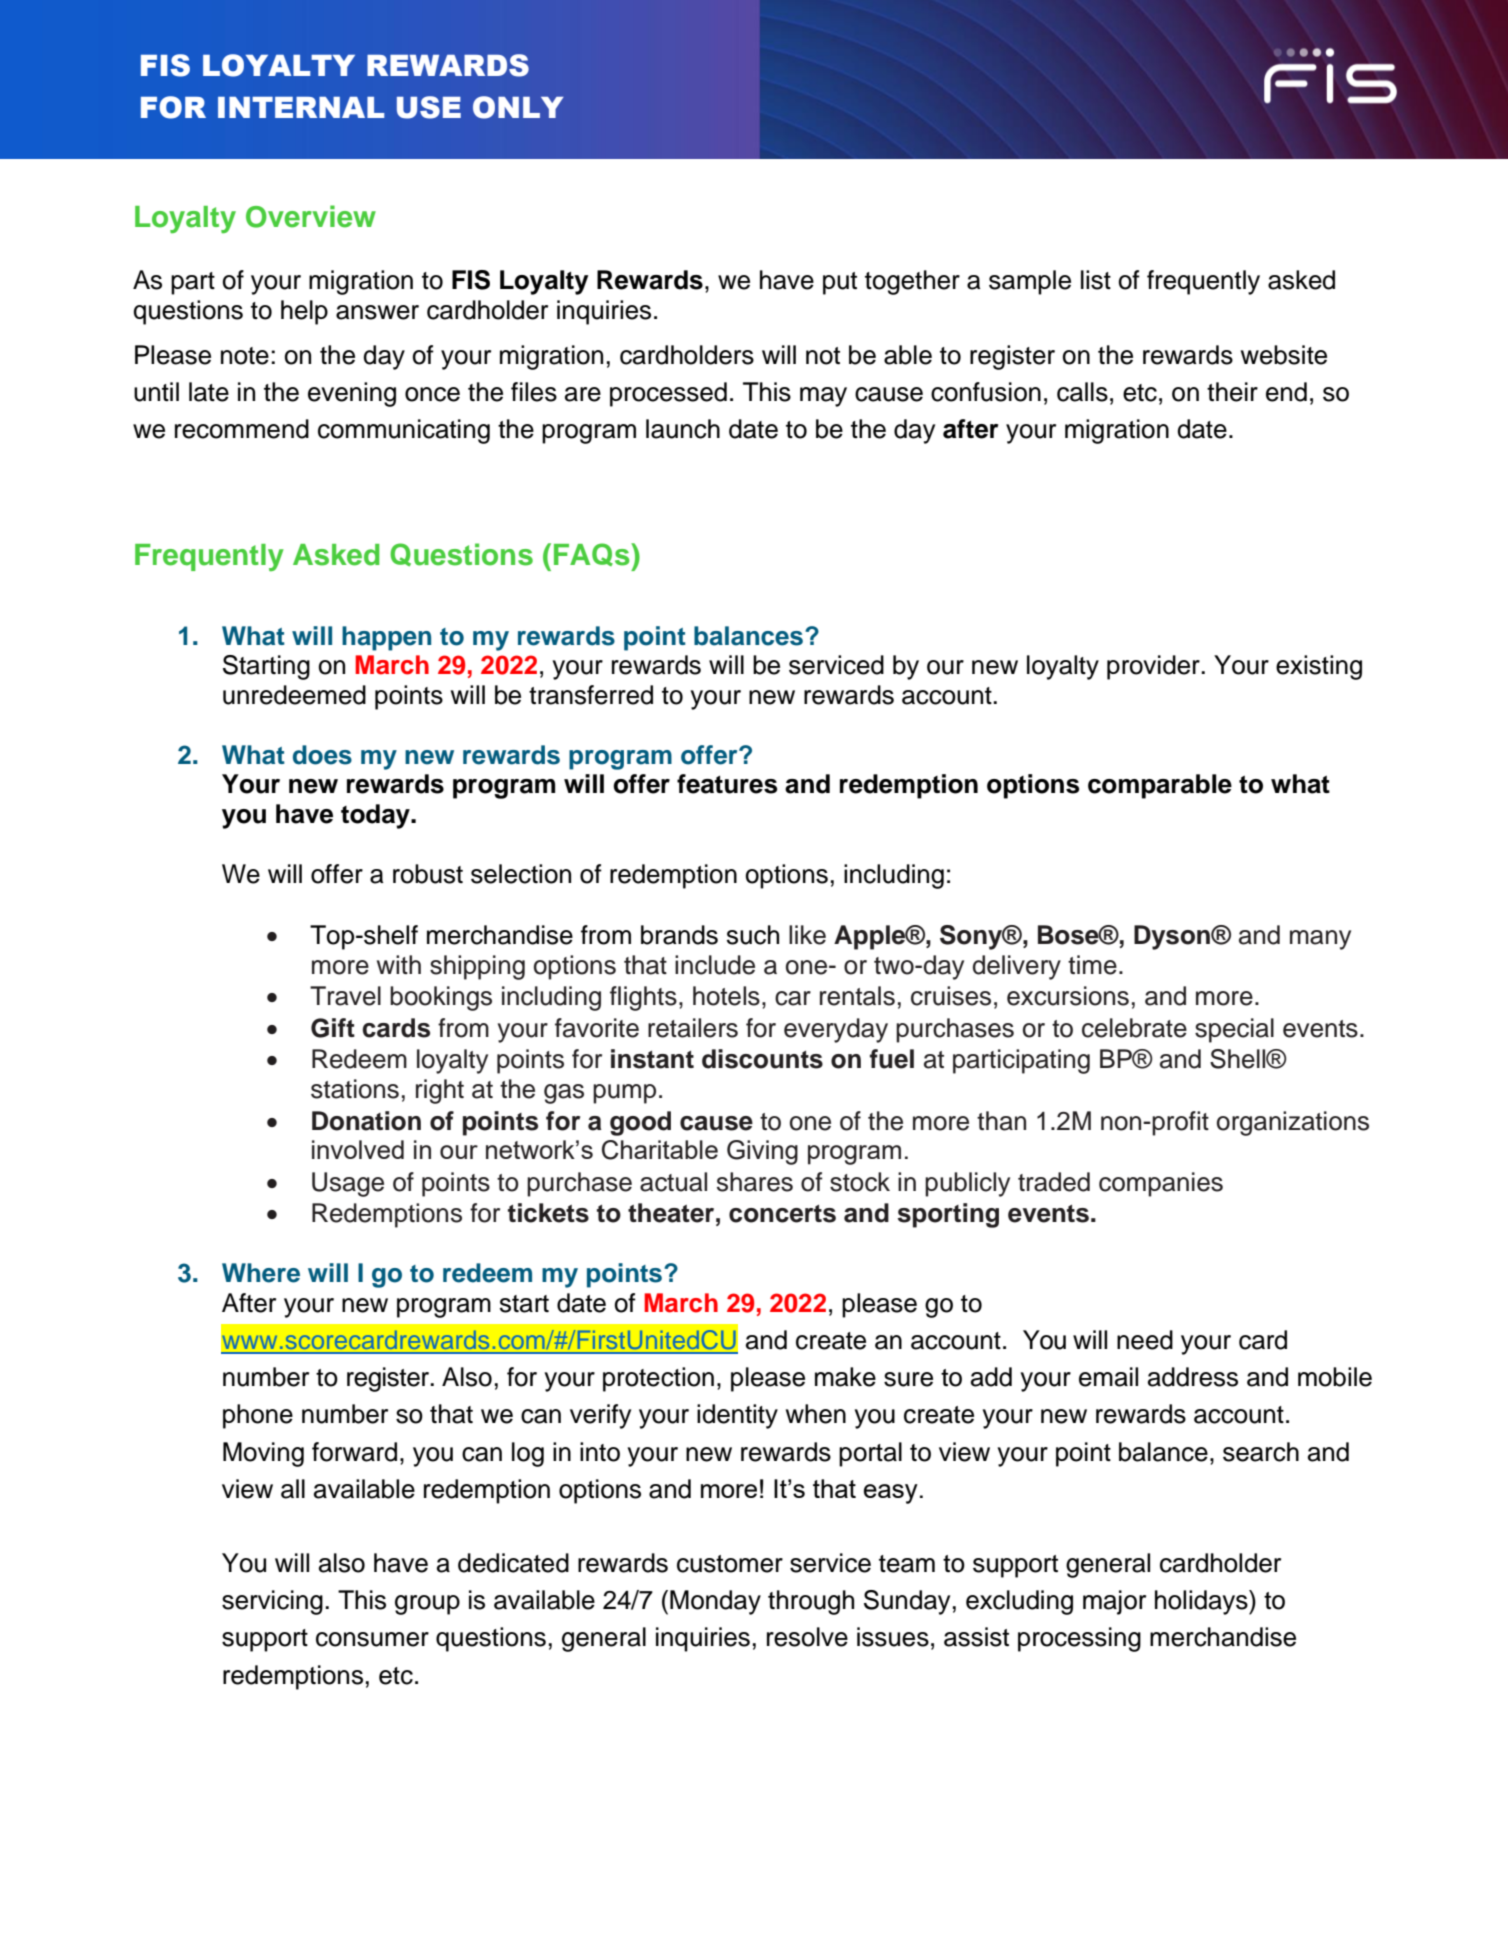 This screenshot has height=1952, width=1508. Describe the element at coordinates (1202, 1602) in the screenshot. I see `holidays` at that location.
